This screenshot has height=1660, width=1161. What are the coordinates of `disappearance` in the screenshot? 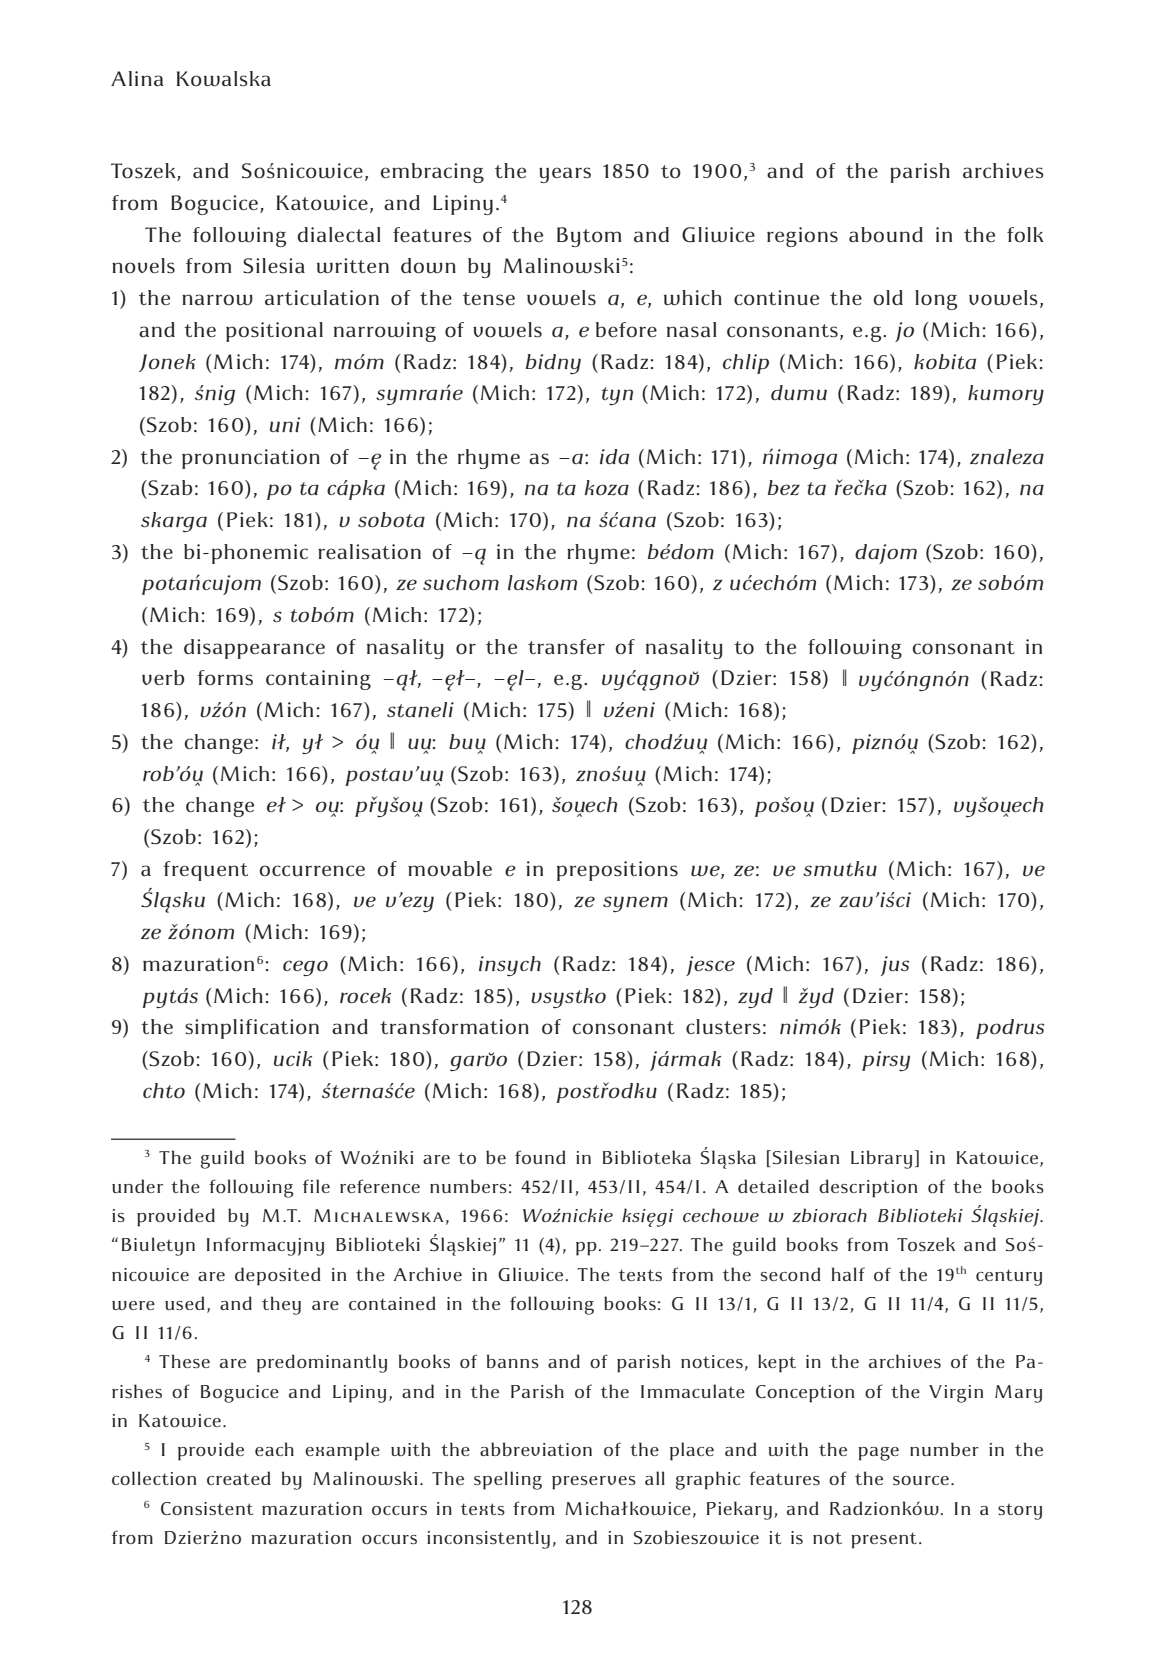 It's located at (254, 649).
